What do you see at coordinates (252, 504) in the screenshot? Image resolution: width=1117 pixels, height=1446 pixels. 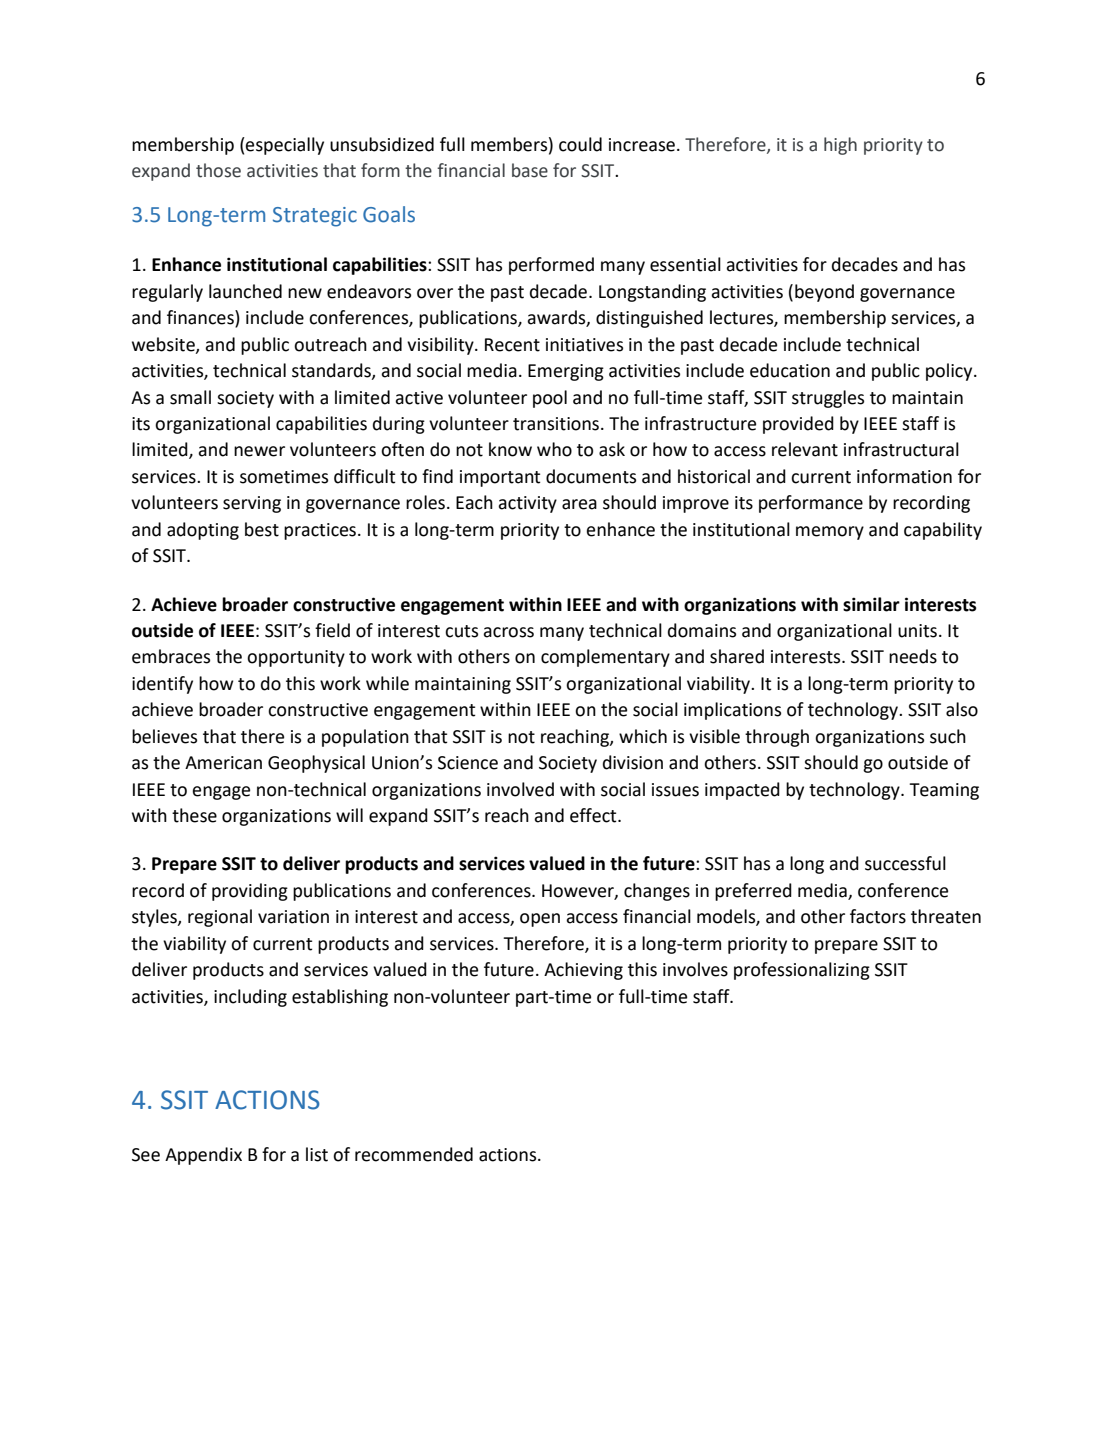 I see `serving` at bounding box center [252, 504].
